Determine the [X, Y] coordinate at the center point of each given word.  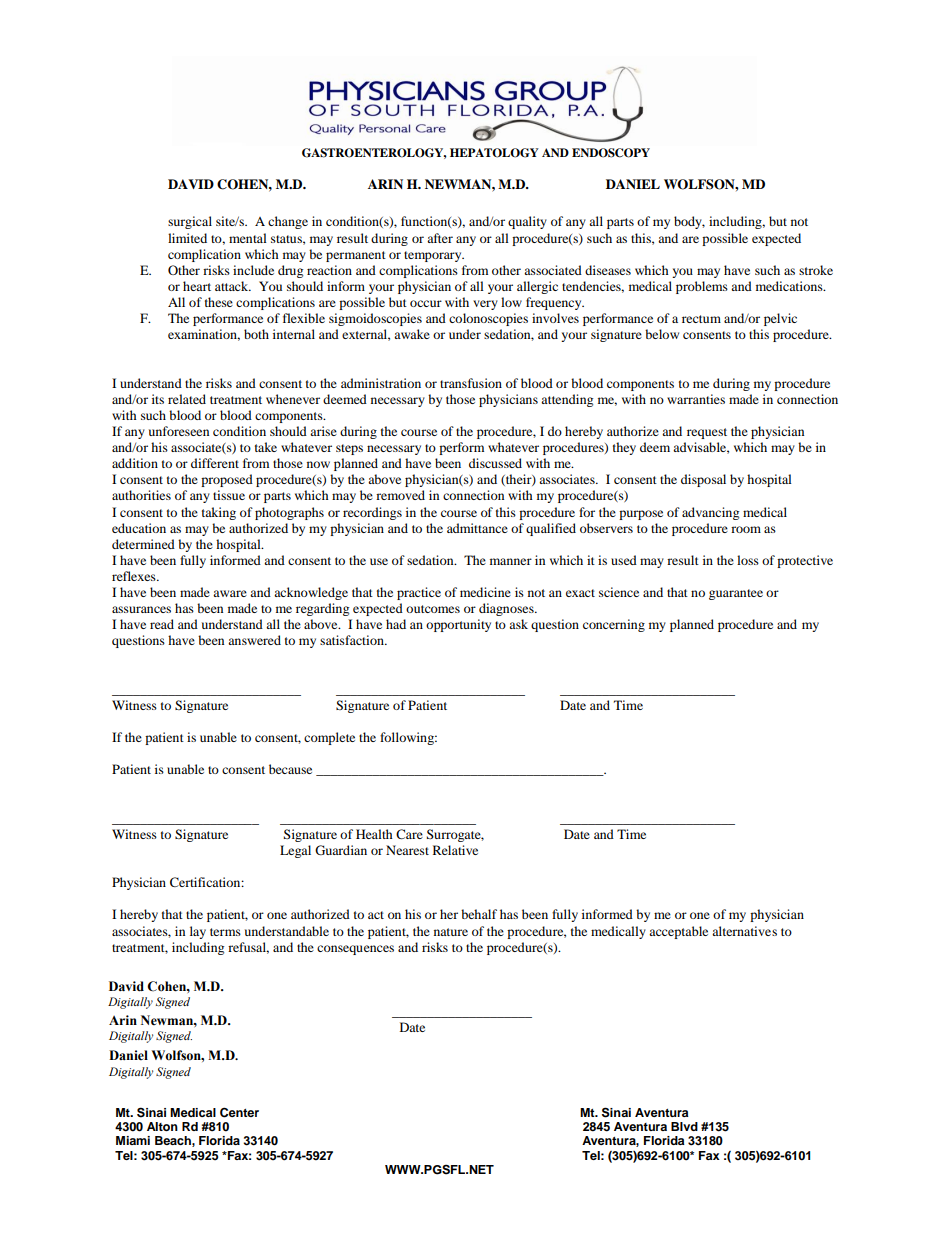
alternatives [744, 931]
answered [254, 640]
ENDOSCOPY [611, 153]
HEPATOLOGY [494, 153]
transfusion [471, 383]
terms [225, 932]
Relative [455, 850]
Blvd [684, 1126]
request [707, 433]
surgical [190, 222]
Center [239, 1112]
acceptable [678, 932]
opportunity [458, 625]
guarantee [736, 594]
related [187, 399]
